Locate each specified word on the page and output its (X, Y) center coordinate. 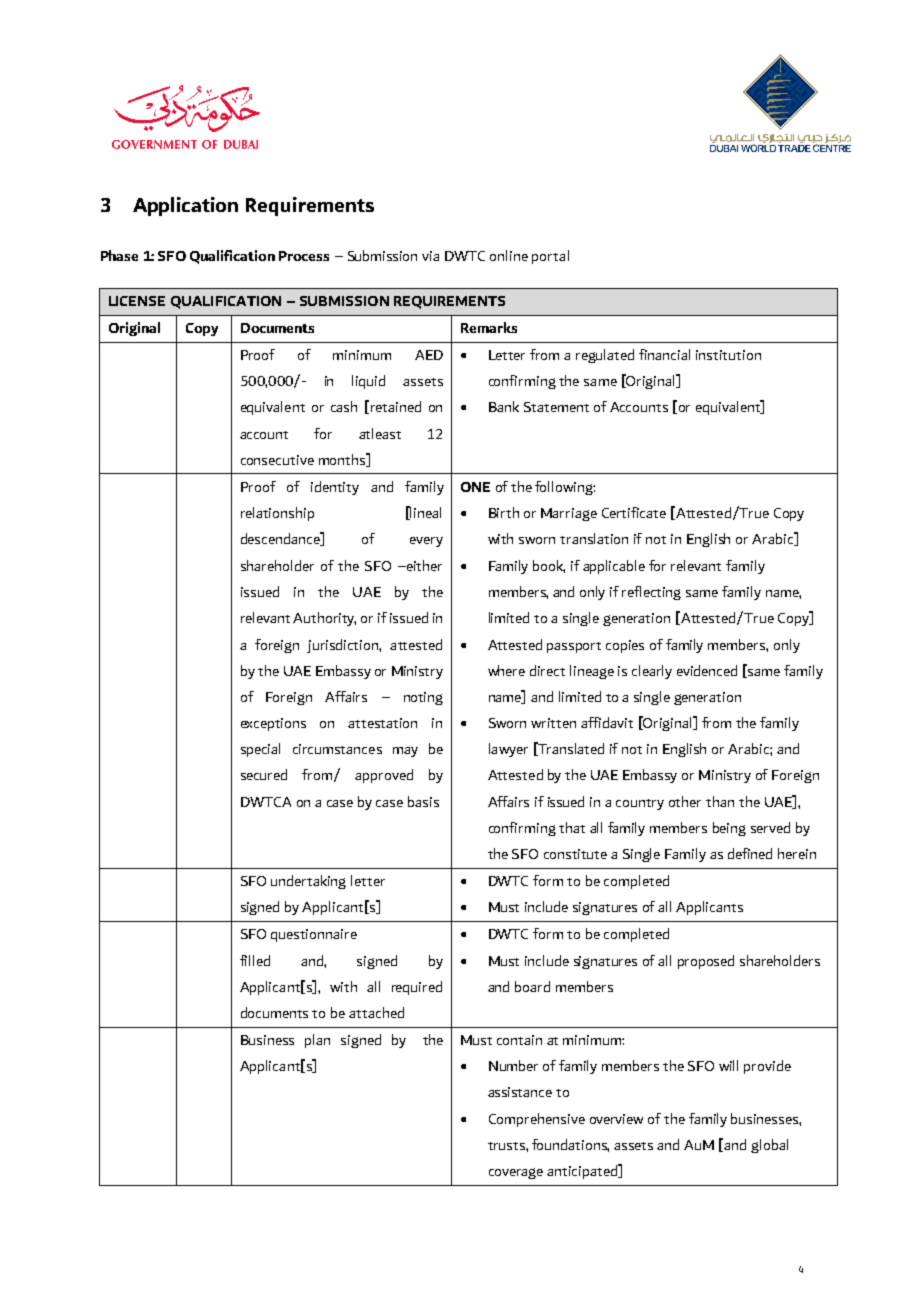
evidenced (707, 670)
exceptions (273, 724)
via (430, 256)
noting (423, 698)
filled (255, 960)
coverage (516, 1173)
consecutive (277, 460)
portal (550, 257)
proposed (706, 962)
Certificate (634, 512)
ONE (475, 487)
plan (317, 1041)
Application (185, 206)
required (417, 988)
